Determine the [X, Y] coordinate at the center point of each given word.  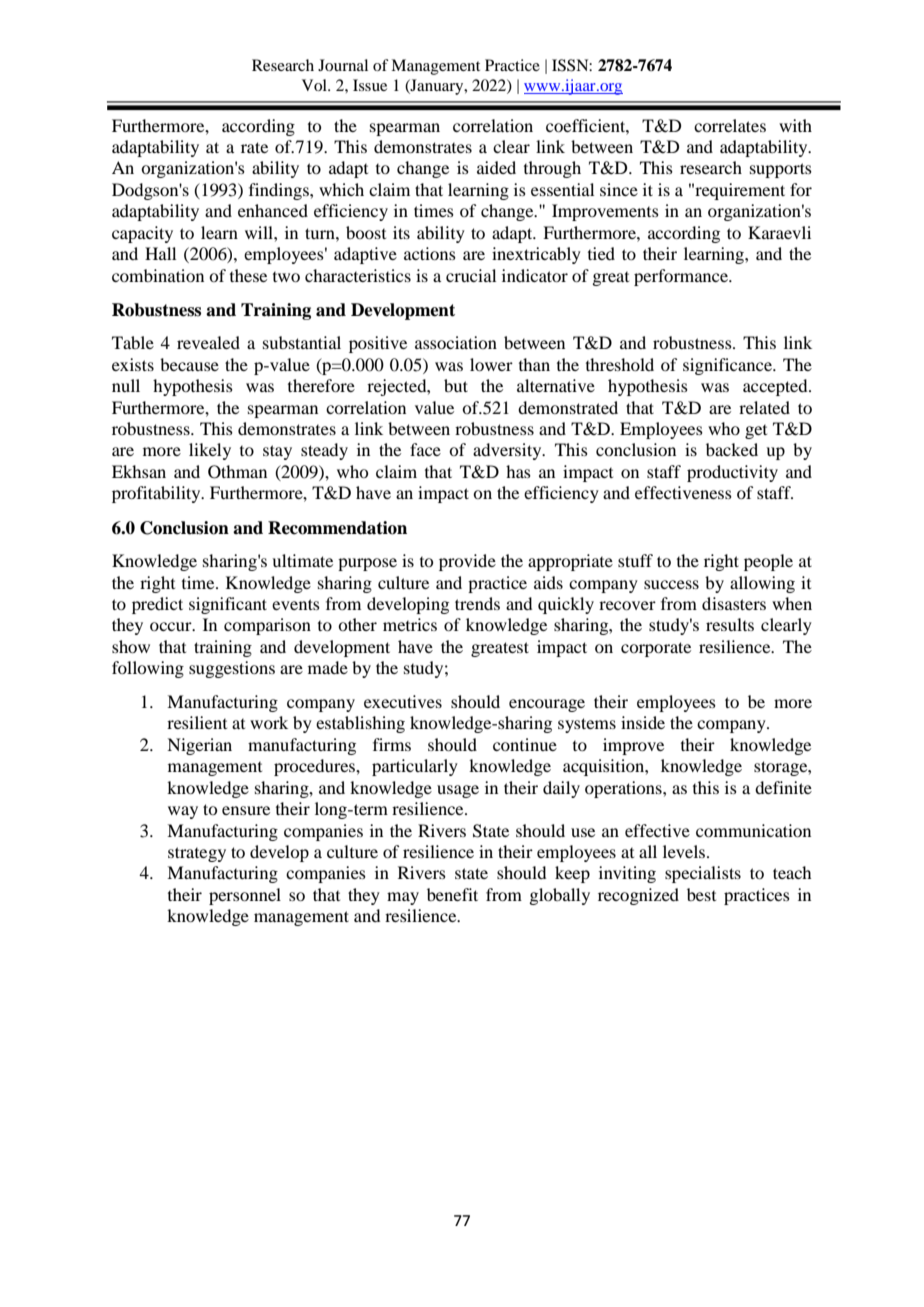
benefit [452, 894]
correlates [730, 125]
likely [210, 451]
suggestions [232, 669]
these [248, 275]
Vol [315, 85]
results [730, 624]
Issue [370, 85]
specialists [703, 874]
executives [403, 701]
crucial [471, 275]
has [518, 471]
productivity [732, 473]
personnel [245, 896]
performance [682, 277]
